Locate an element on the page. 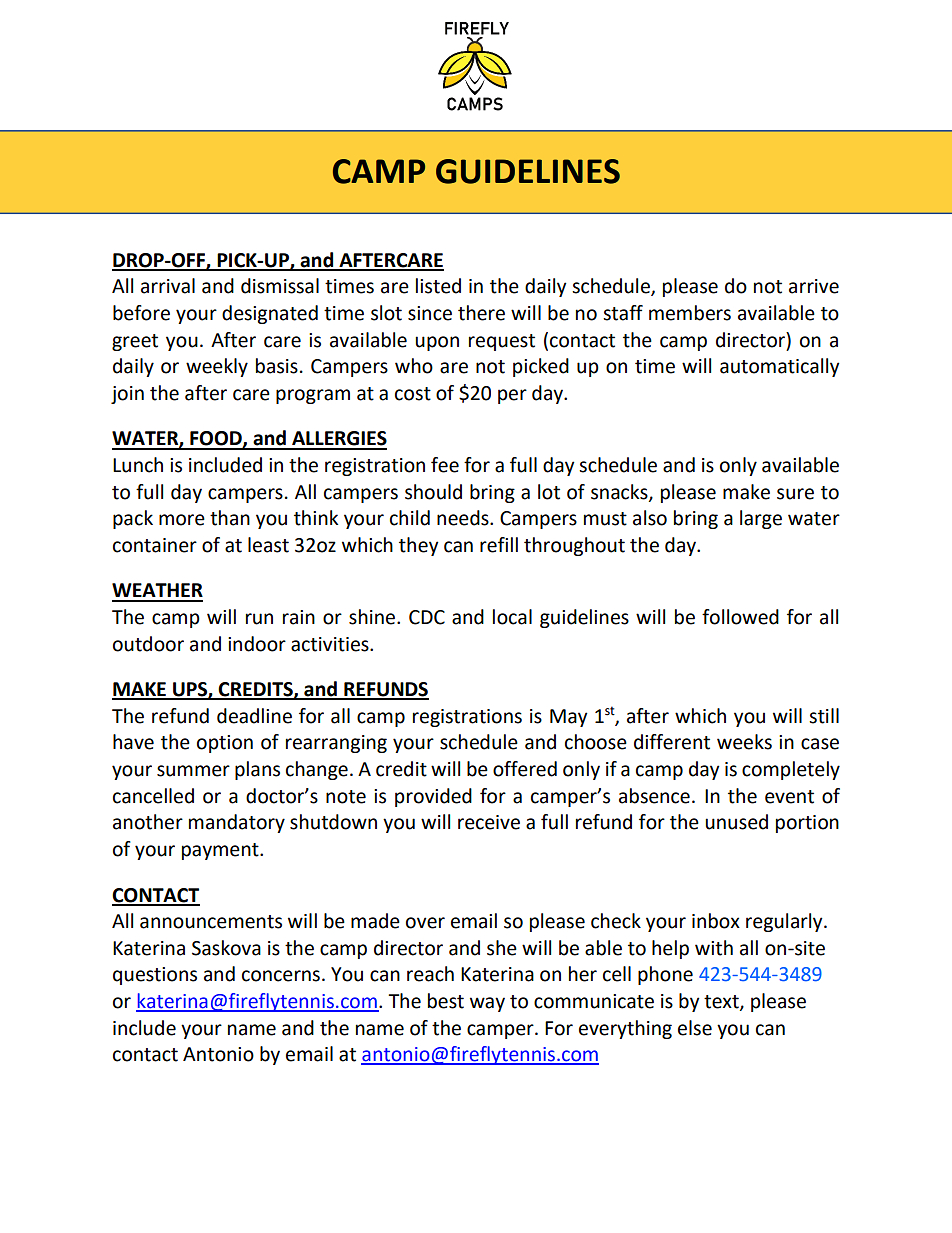 The height and width of the page is (1233, 952). local is located at coordinates (512, 617).
